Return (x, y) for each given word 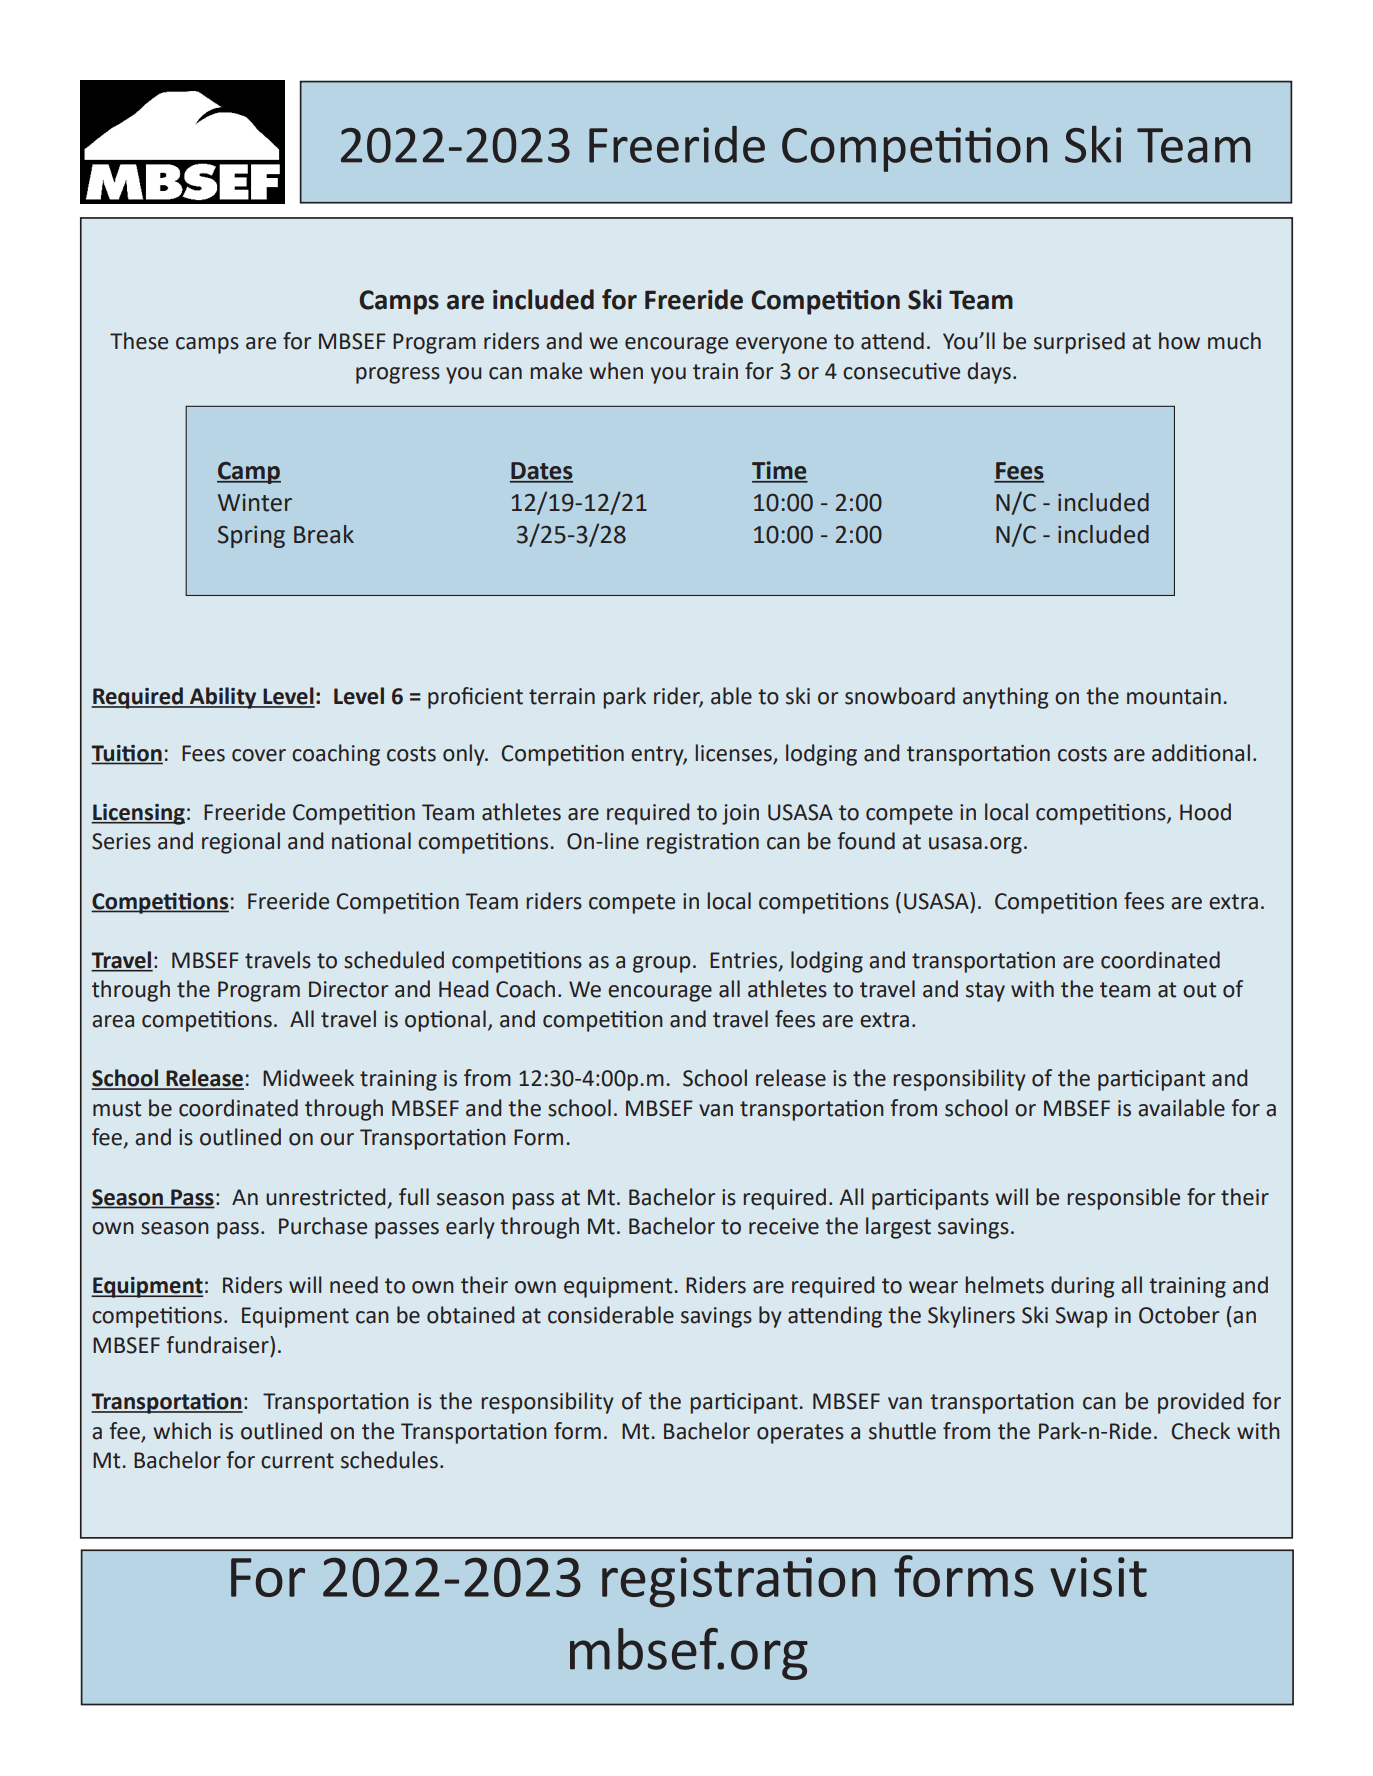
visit (1098, 1577)
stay (985, 992)
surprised (1079, 343)
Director (348, 989)
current (297, 1461)
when (616, 371)
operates (800, 1434)
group (661, 964)
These (139, 341)
